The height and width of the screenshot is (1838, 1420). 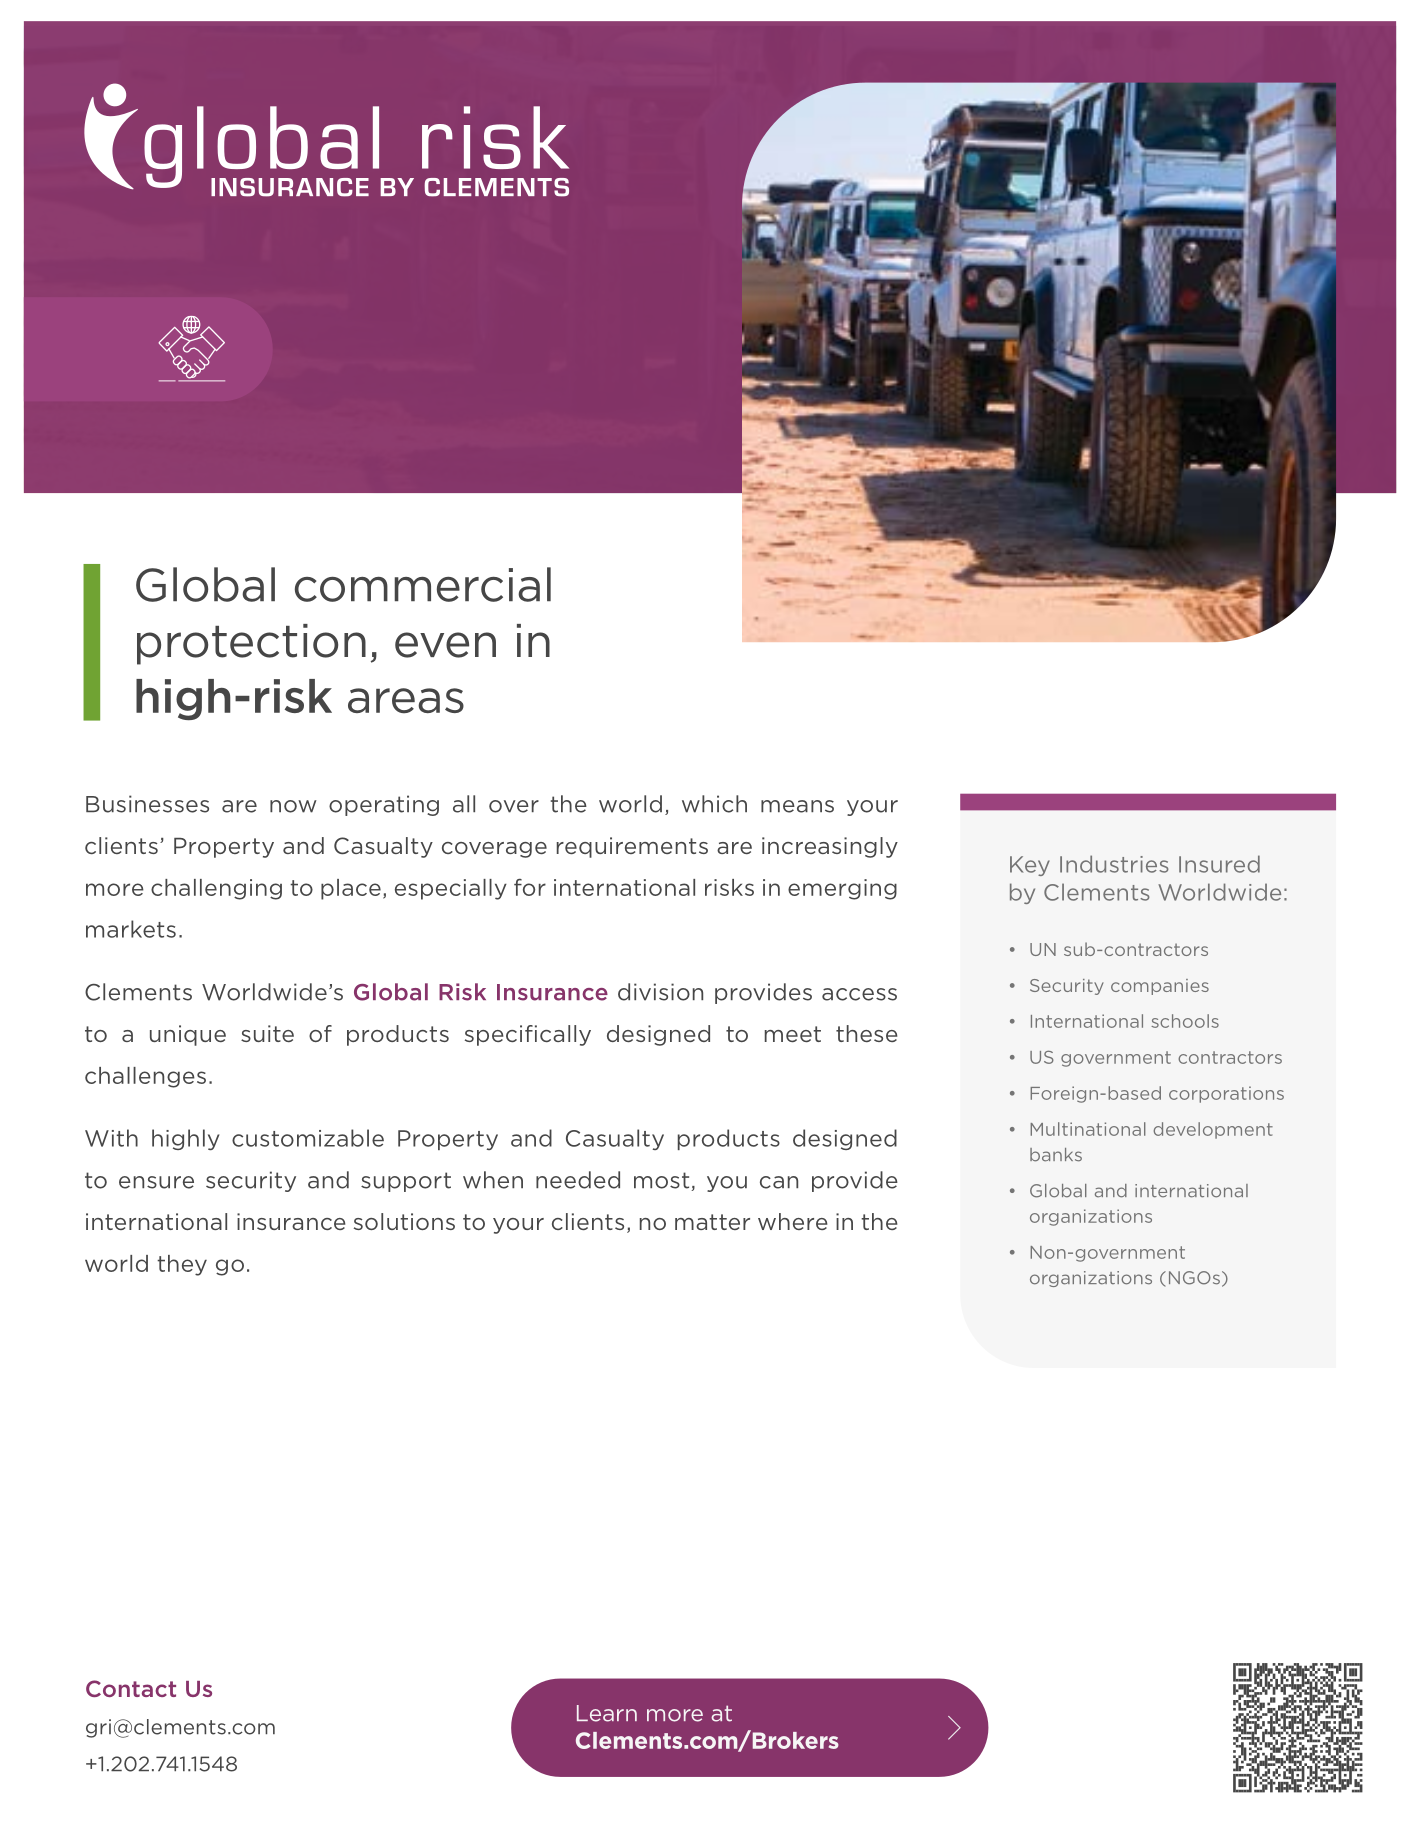 What do you see at coordinates (445, 645) in the screenshot?
I see `even` at bounding box center [445, 645].
